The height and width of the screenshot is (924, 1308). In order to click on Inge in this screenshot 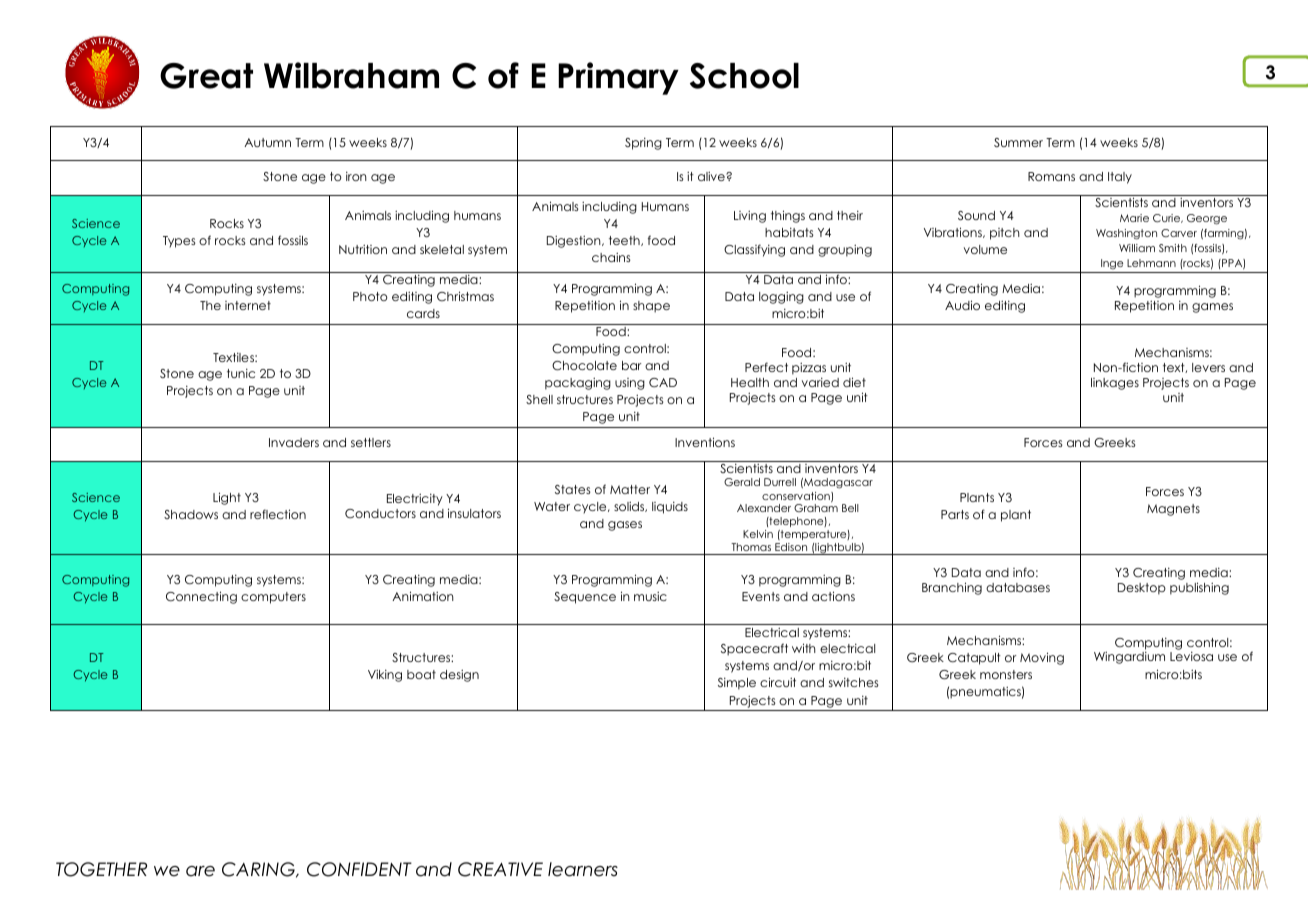, I will do `click(1112, 264)`.
